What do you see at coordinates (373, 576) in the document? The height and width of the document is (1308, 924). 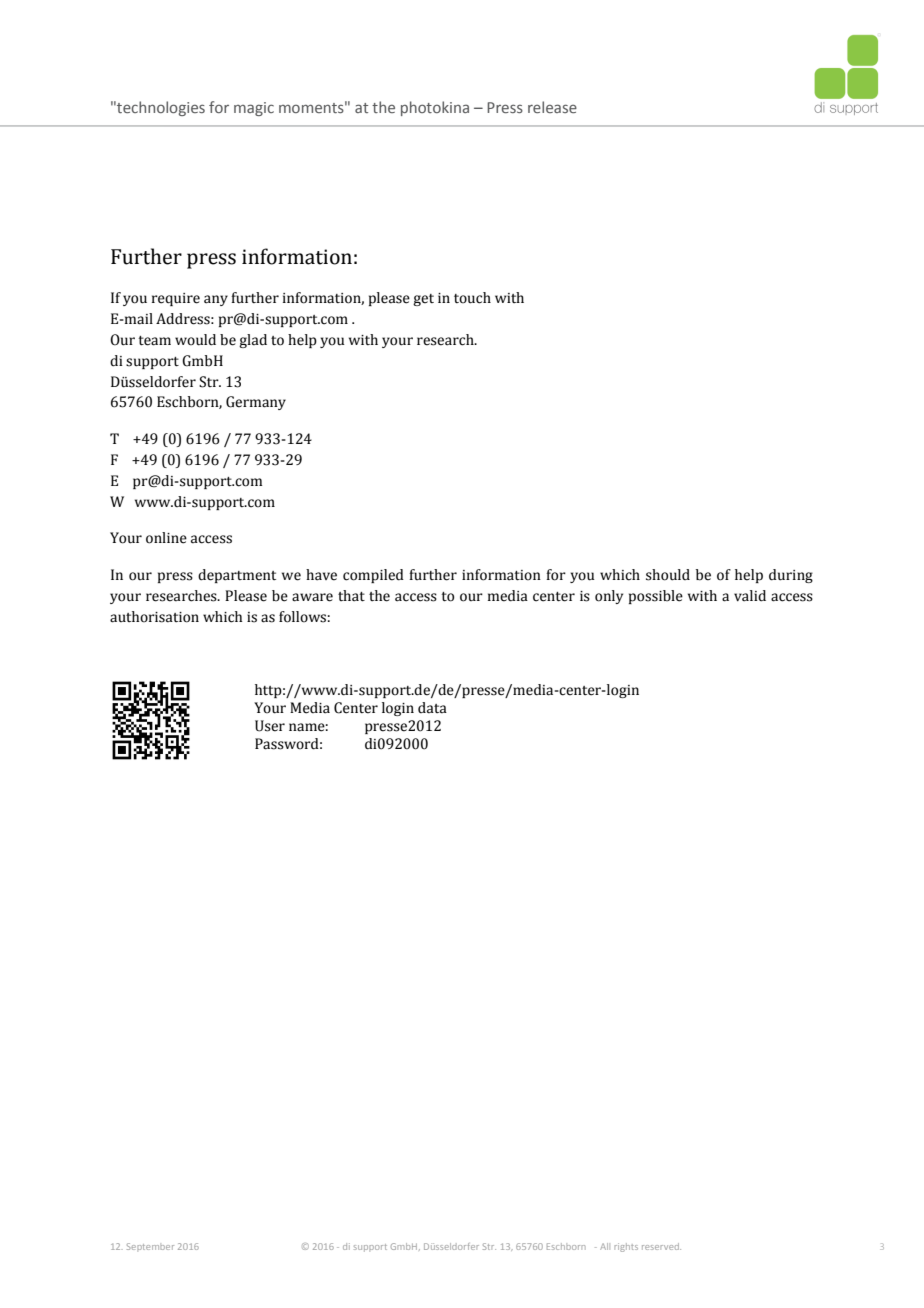 I see `compiled` at bounding box center [373, 576].
